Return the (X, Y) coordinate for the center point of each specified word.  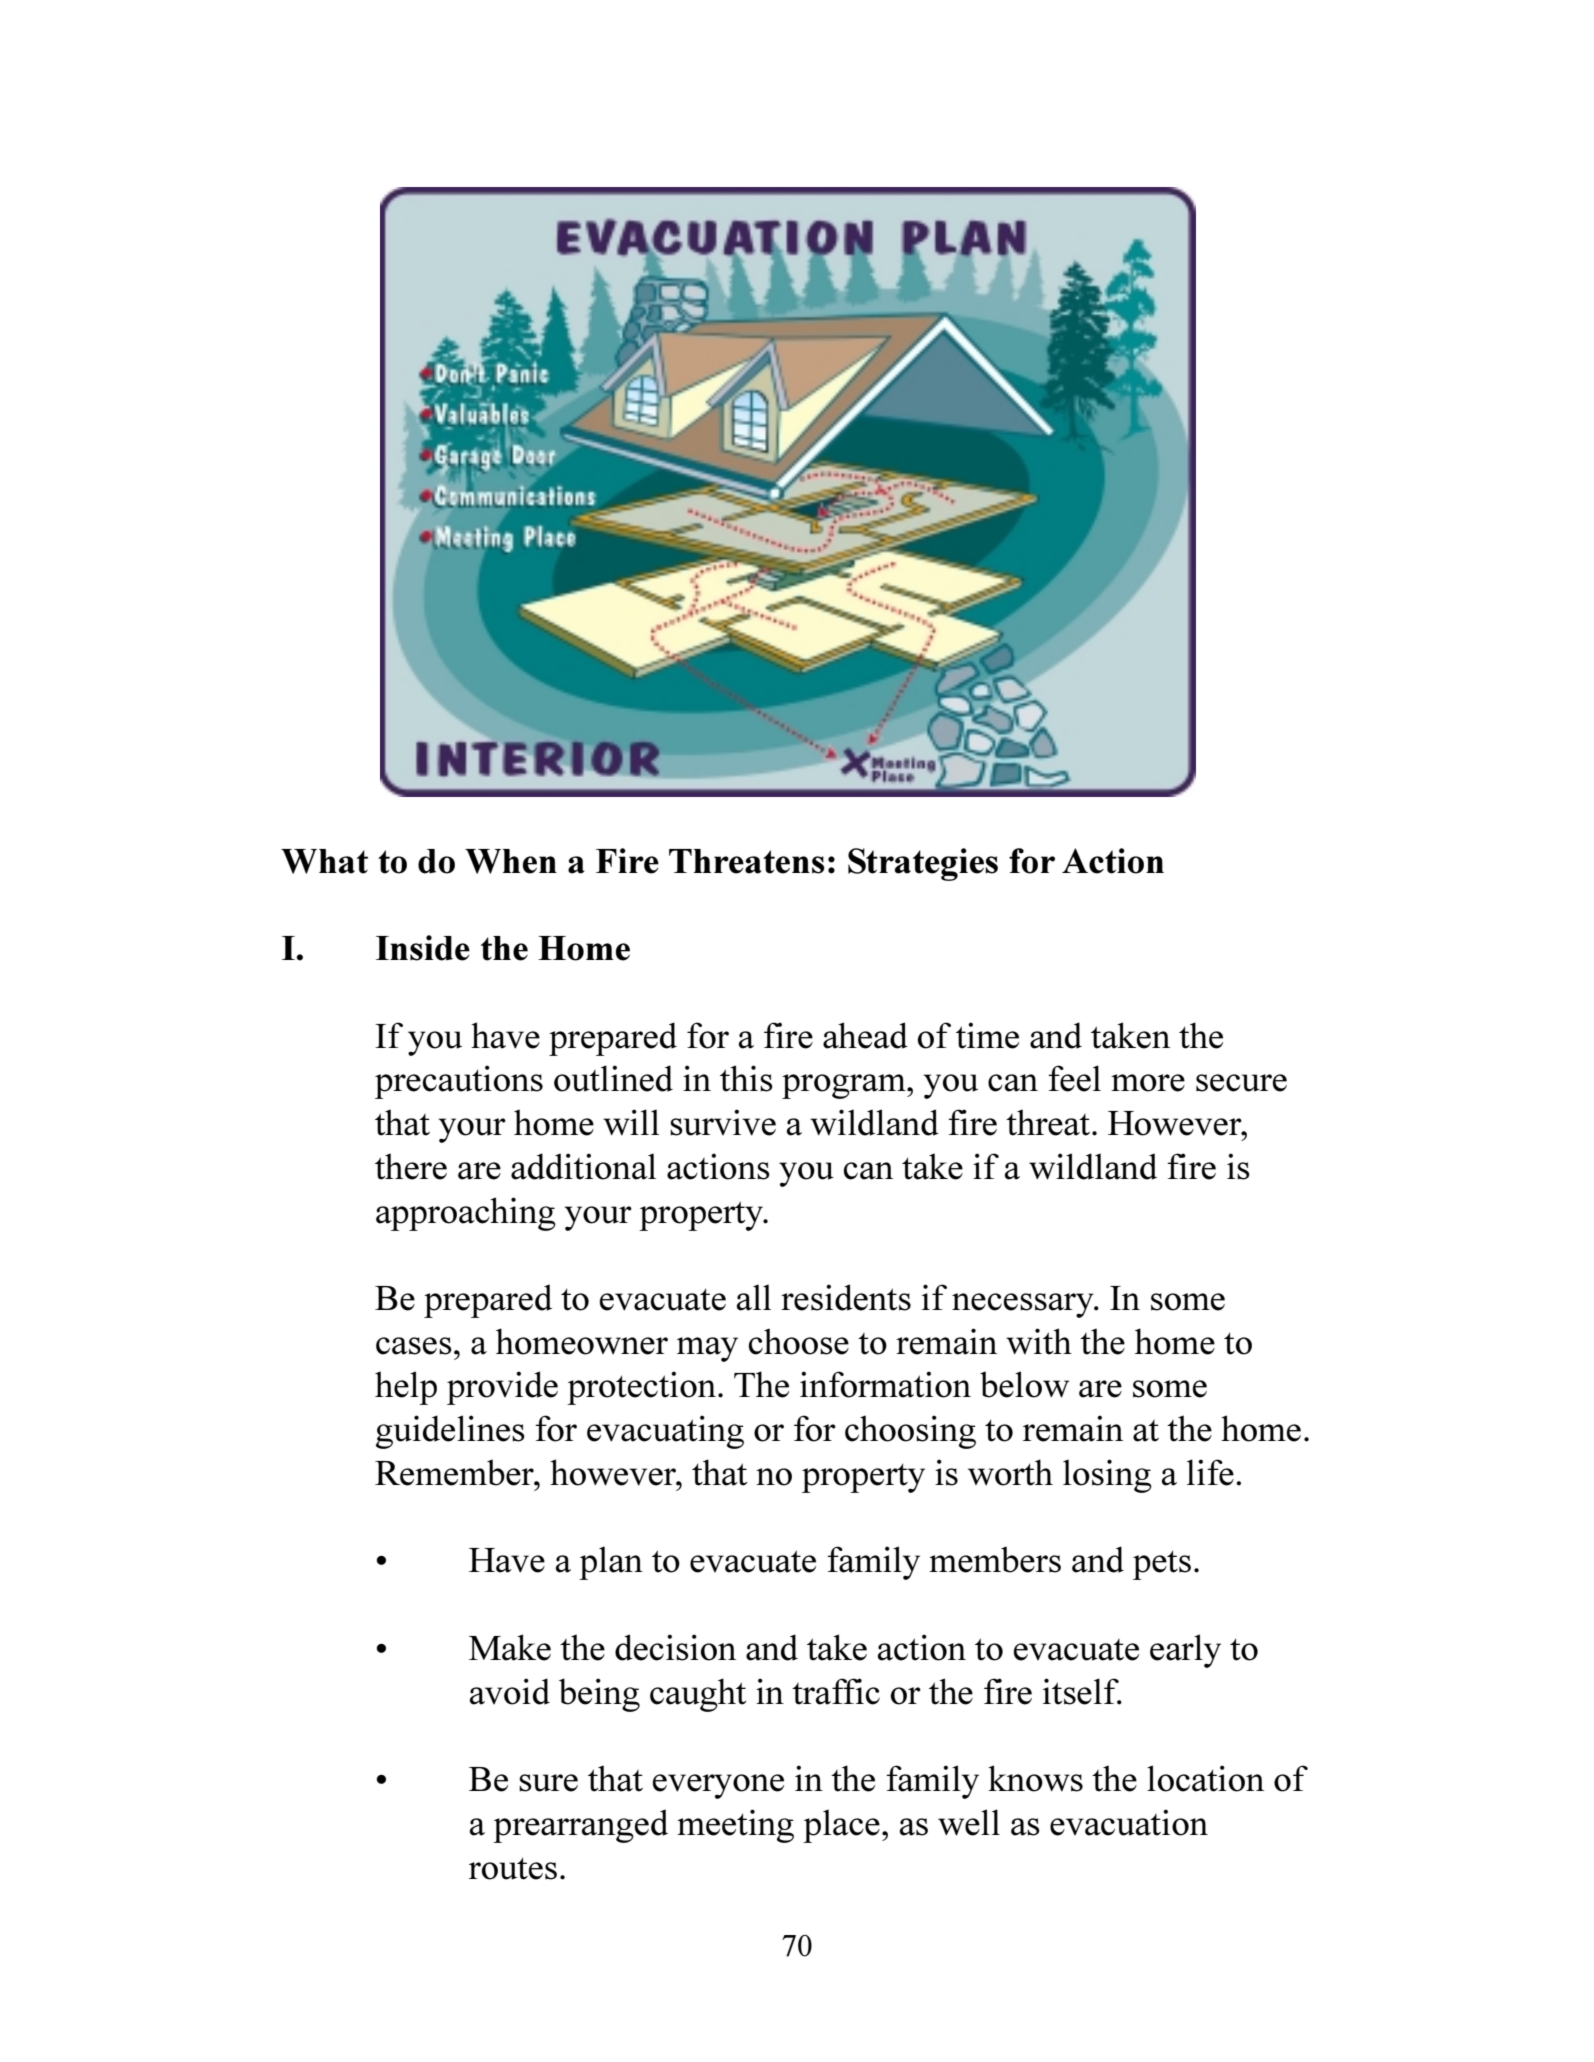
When (511, 861)
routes (513, 1868)
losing (1107, 1476)
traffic (836, 1691)
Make (510, 1647)
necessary (1024, 1305)
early (1185, 1651)
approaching (466, 1214)
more (1148, 1083)
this (746, 1078)
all (754, 1297)
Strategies (923, 864)
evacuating (665, 1432)
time (987, 1035)
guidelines (450, 1432)
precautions (459, 1082)
